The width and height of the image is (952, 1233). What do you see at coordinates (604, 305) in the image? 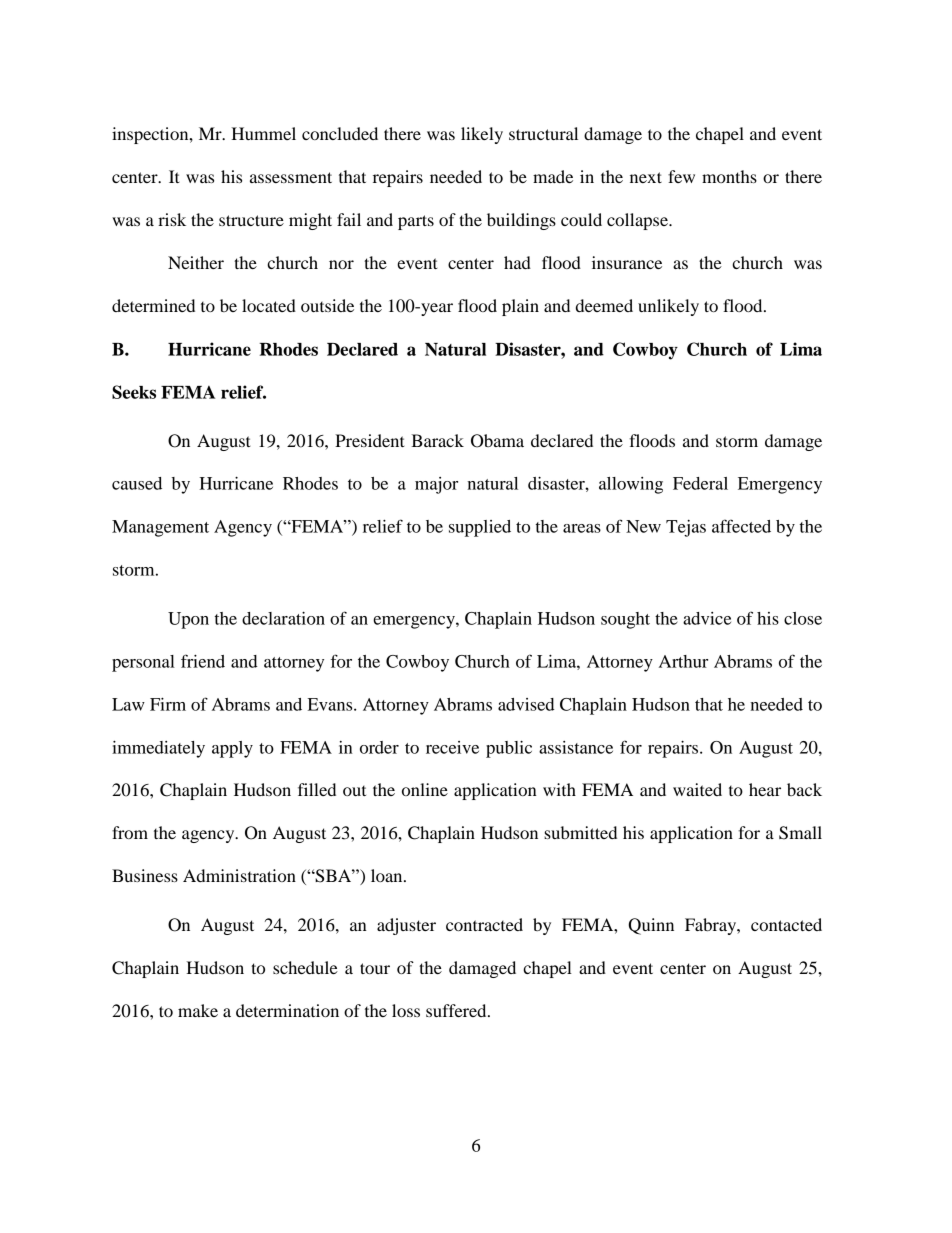
I see `deemed` at bounding box center [604, 305].
